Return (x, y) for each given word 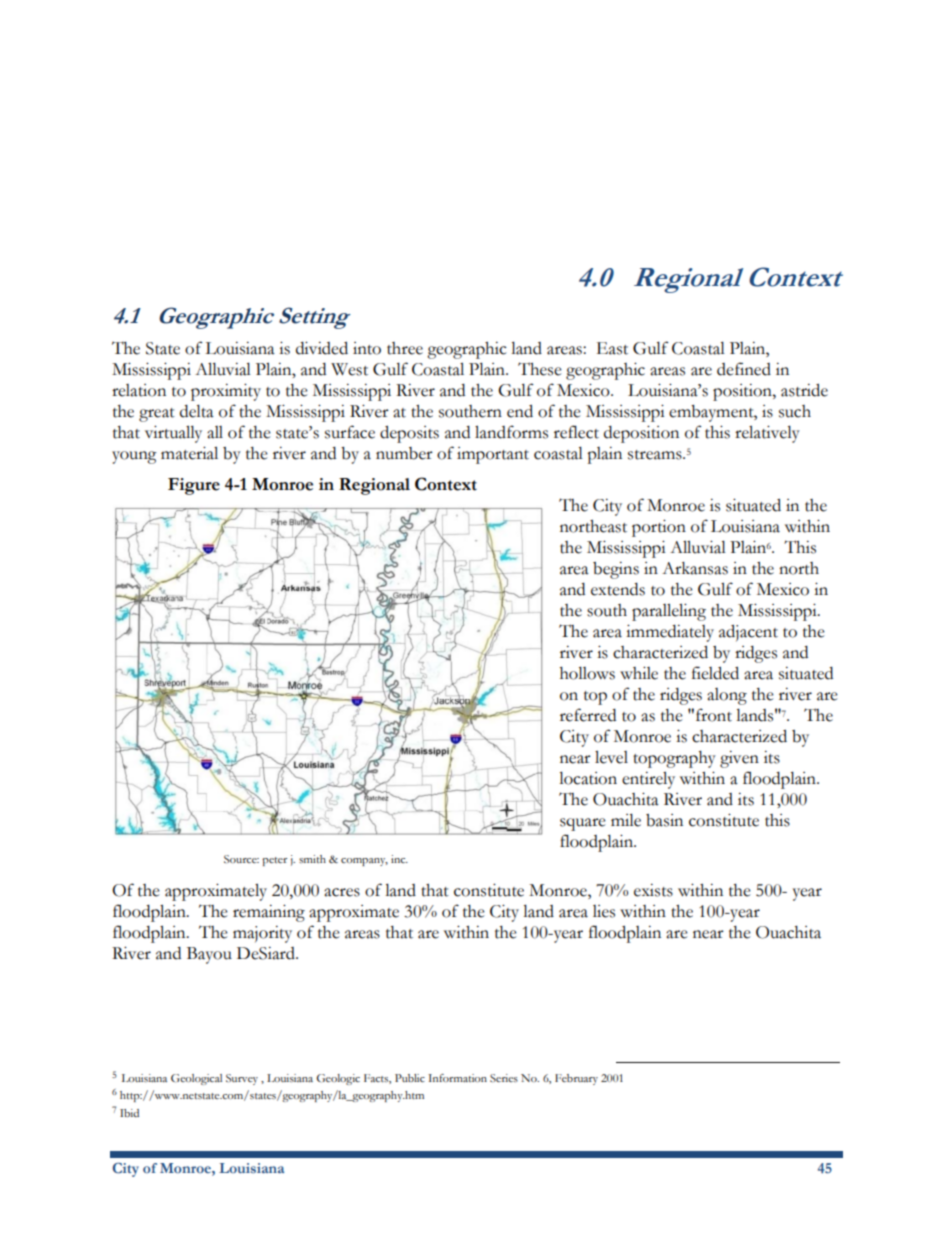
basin (664, 820)
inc (399, 859)
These (540, 369)
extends (618, 589)
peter (274, 861)
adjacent (748, 633)
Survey (242, 1079)
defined (744, 369)
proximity (226, 392)
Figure (194, 486)
